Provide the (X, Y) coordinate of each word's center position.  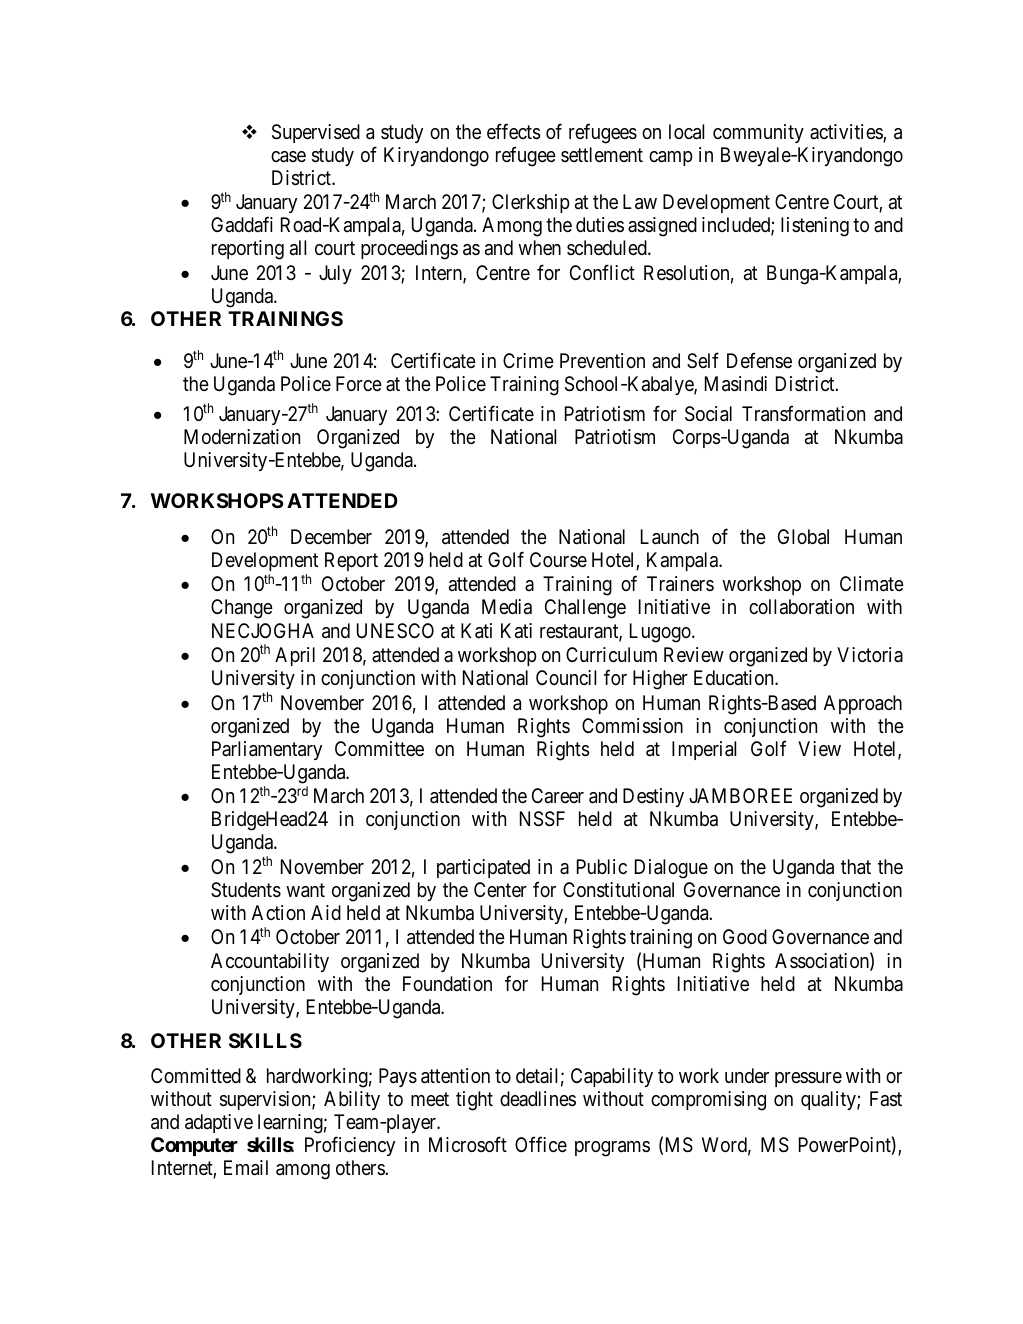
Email (246, 1168)
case (288, 157)
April (295, 656)
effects (514, 131)
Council (566, 677)
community (758, 133)
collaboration (801, 606)
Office (541, 1144)
